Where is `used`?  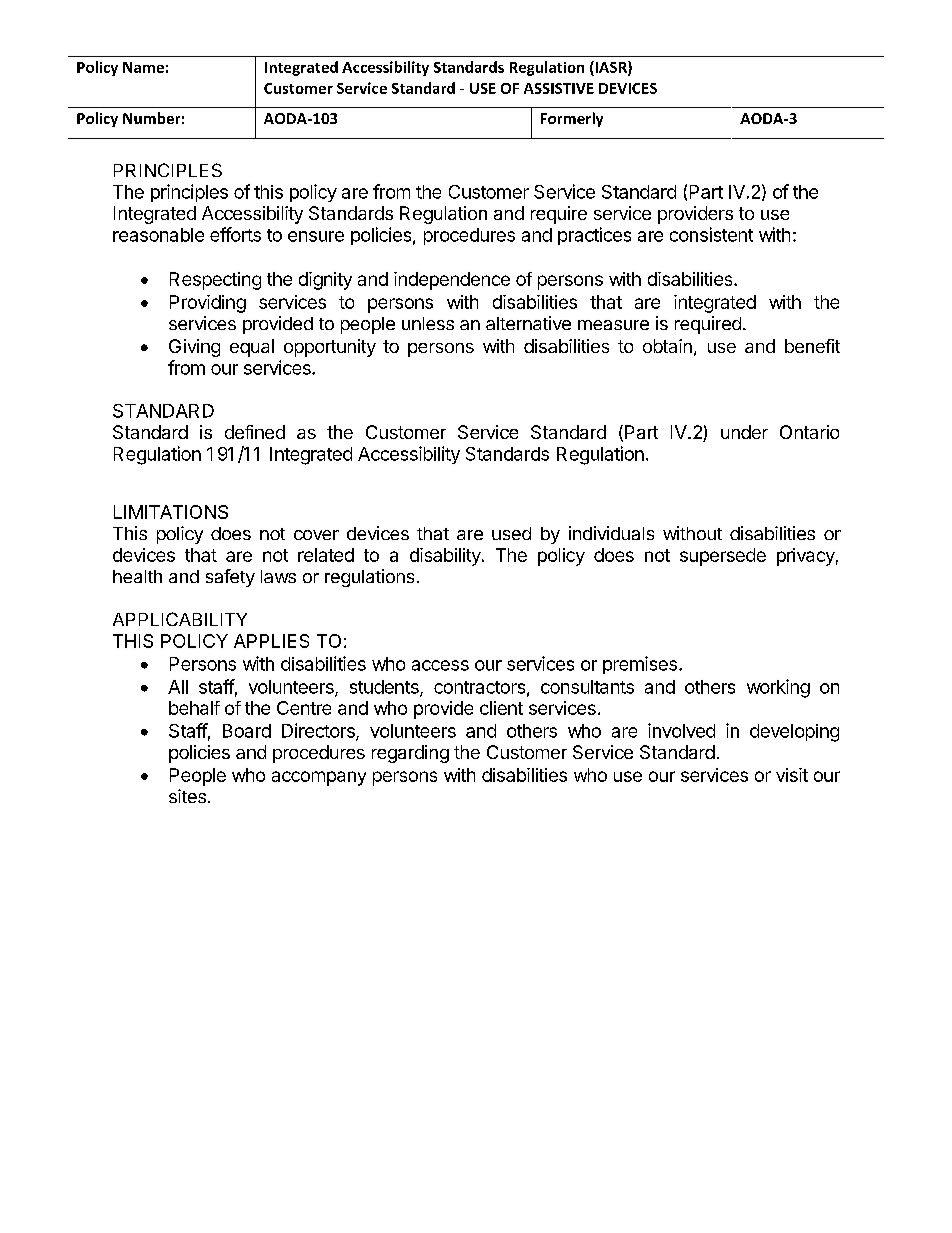 used is located at coordinates (511, 533).
